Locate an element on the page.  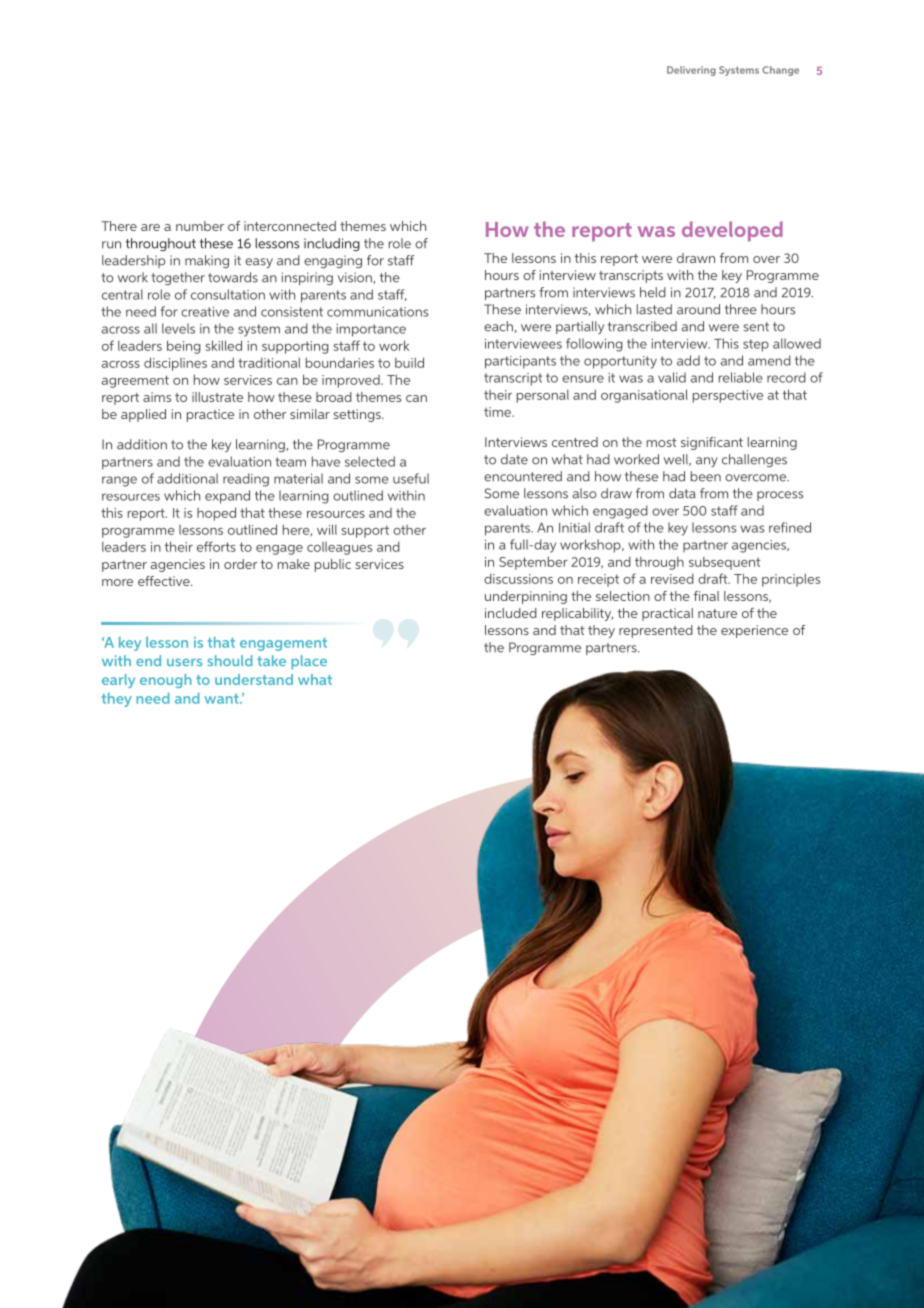
place is located at coordinates (309, 662).
